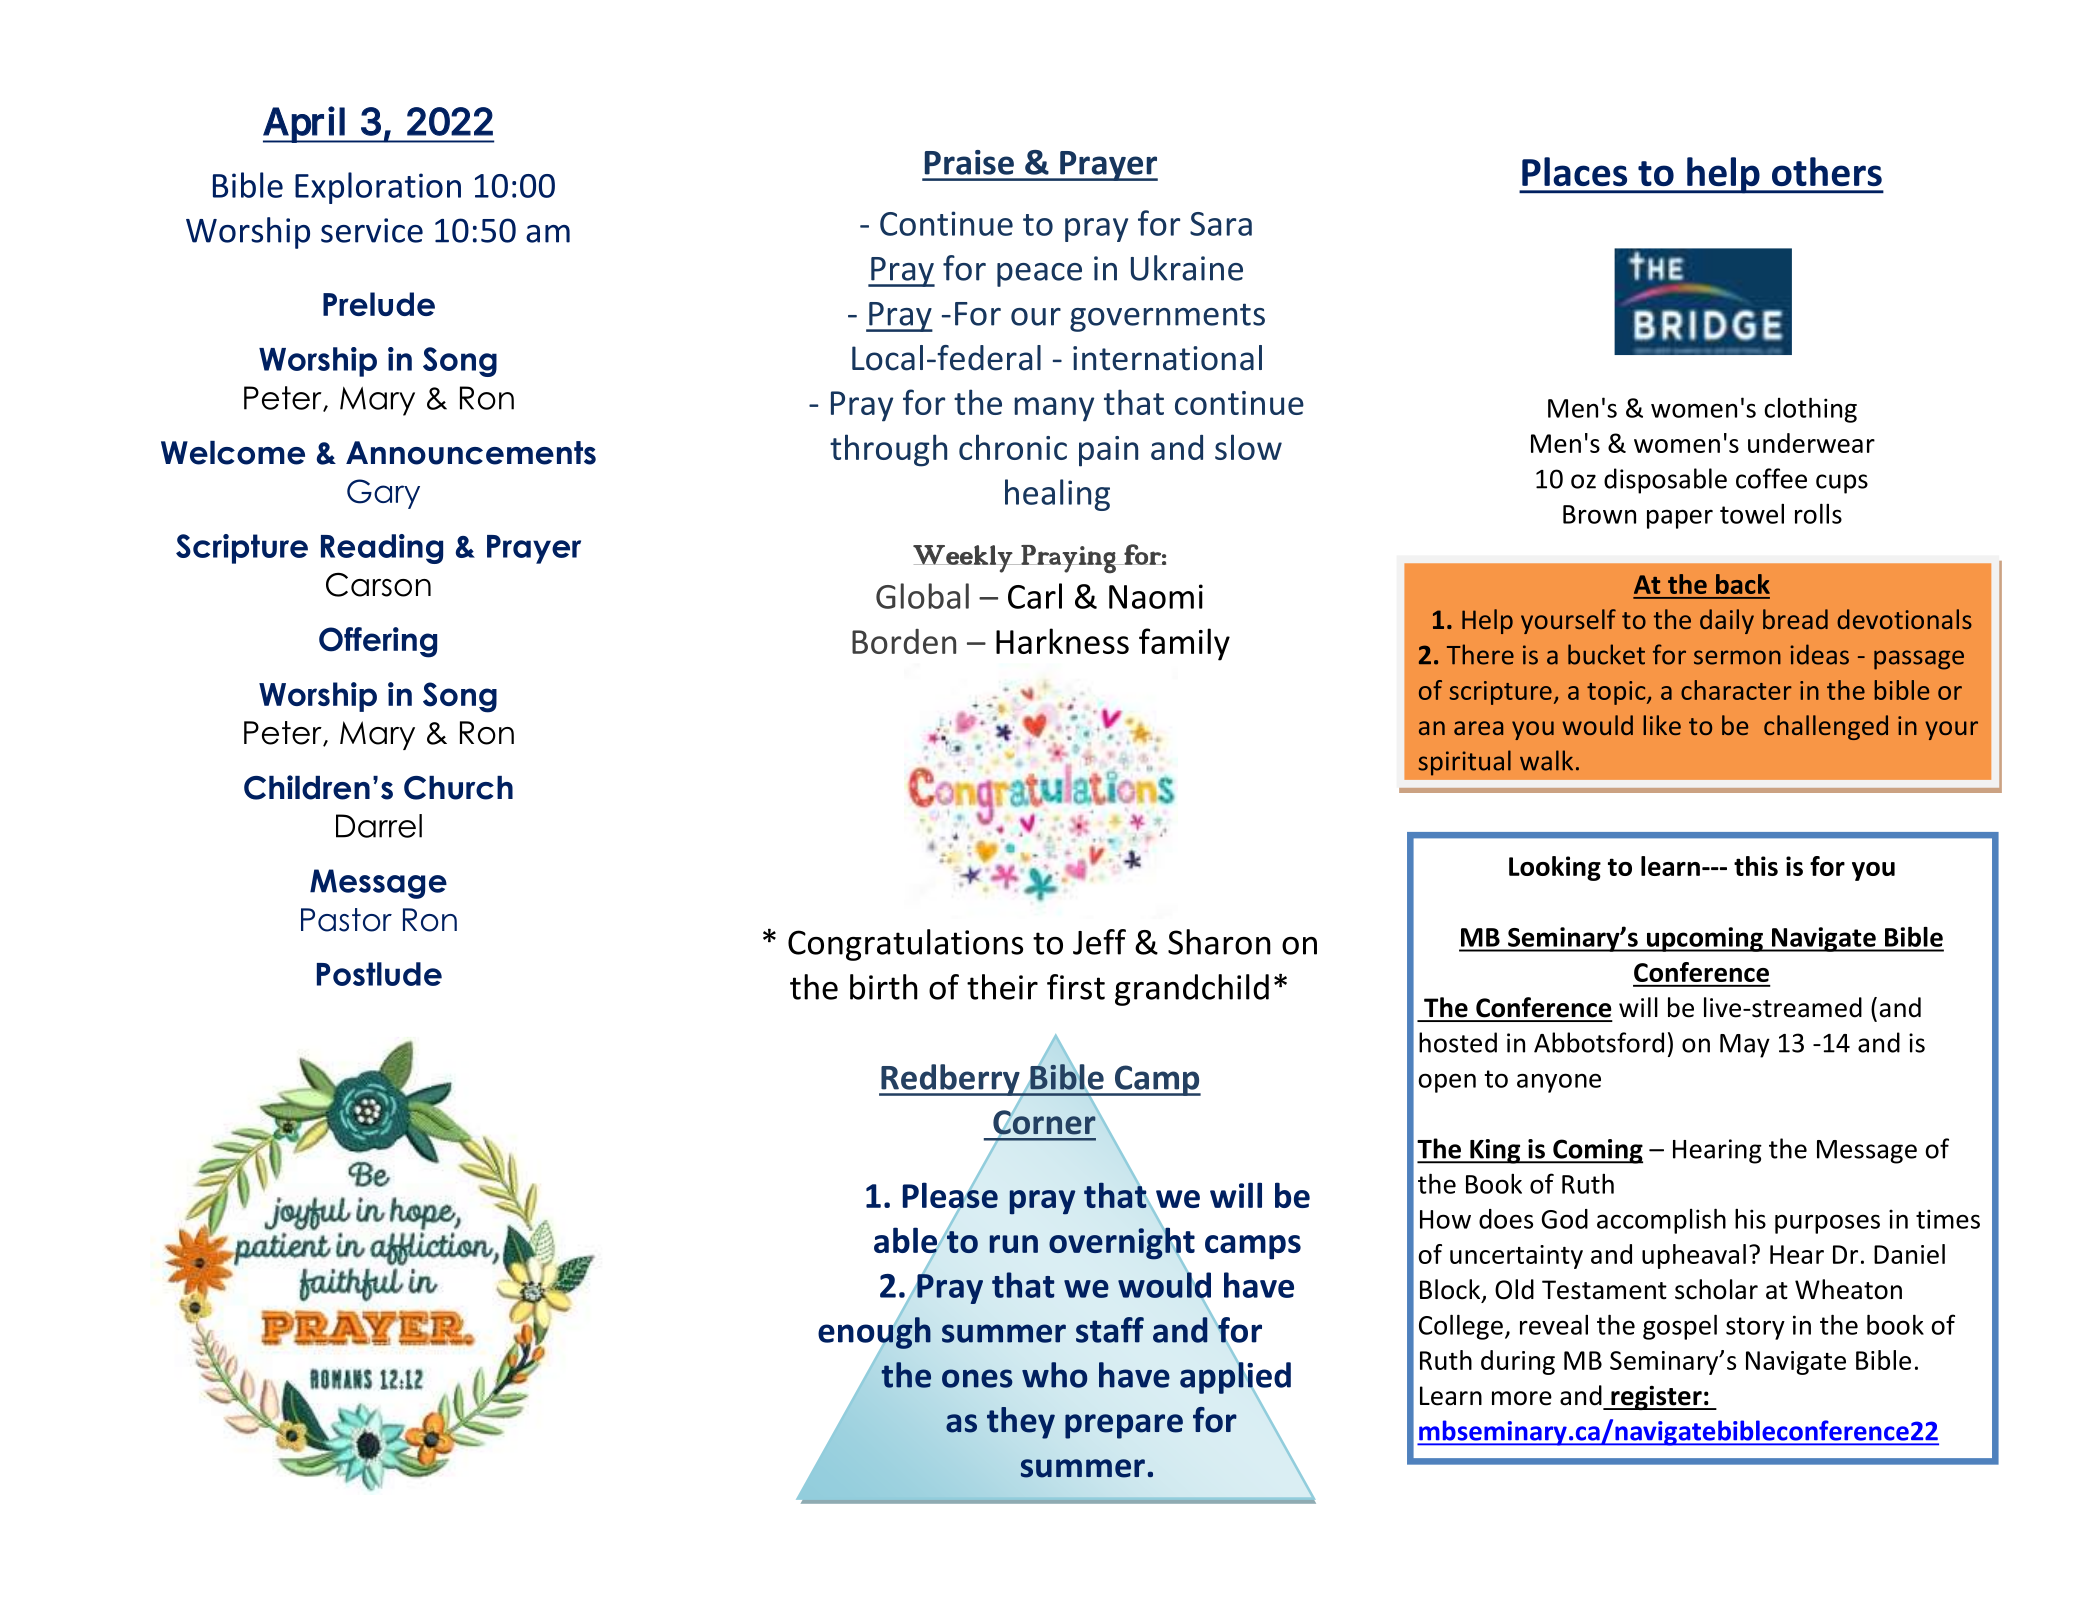 This image has width=2080, height=1607. I want to click on who, so click(1054, 1375).
